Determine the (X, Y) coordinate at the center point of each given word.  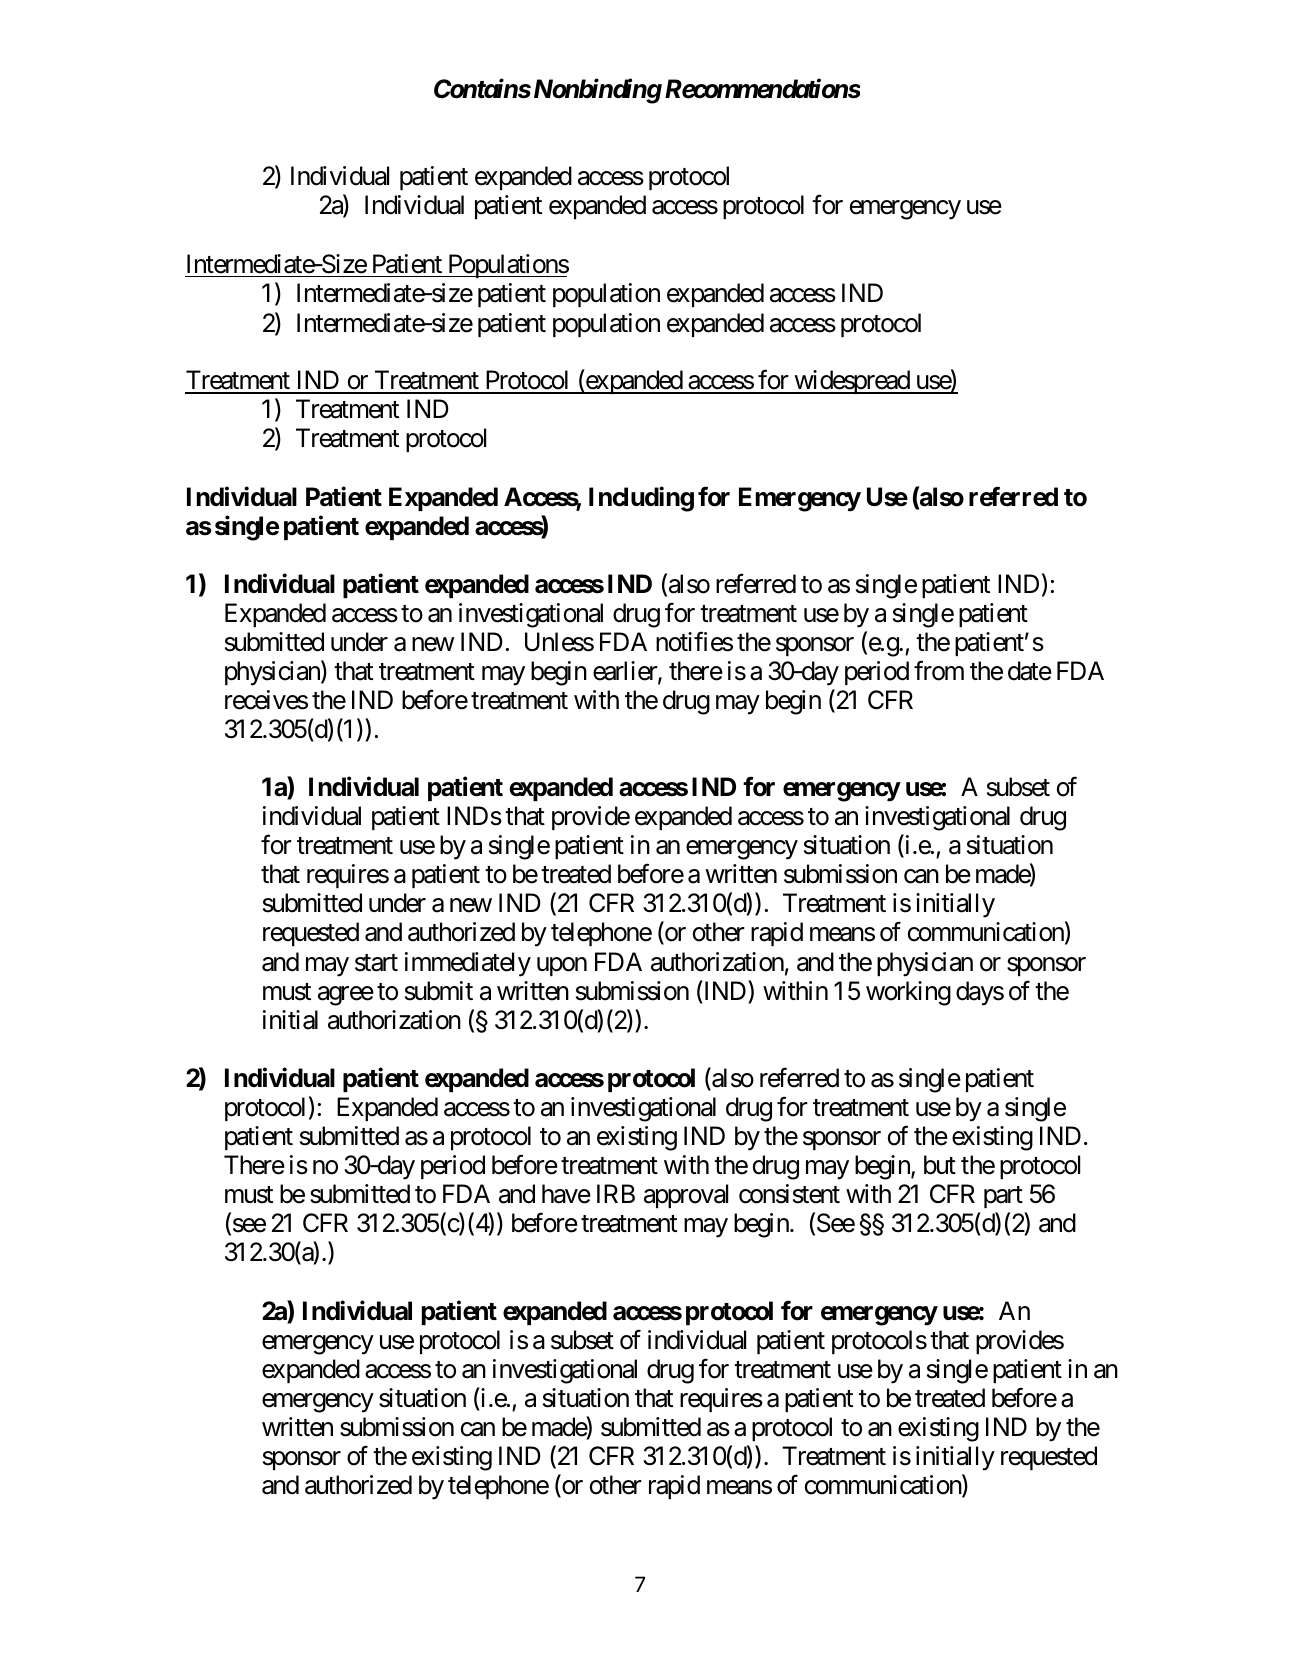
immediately (468, 964)
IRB (616, 1193)
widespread (851, 382)
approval (686, 1196)
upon (562, 966)
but (940, 1165)
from (939, 671)
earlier (626, 672)
